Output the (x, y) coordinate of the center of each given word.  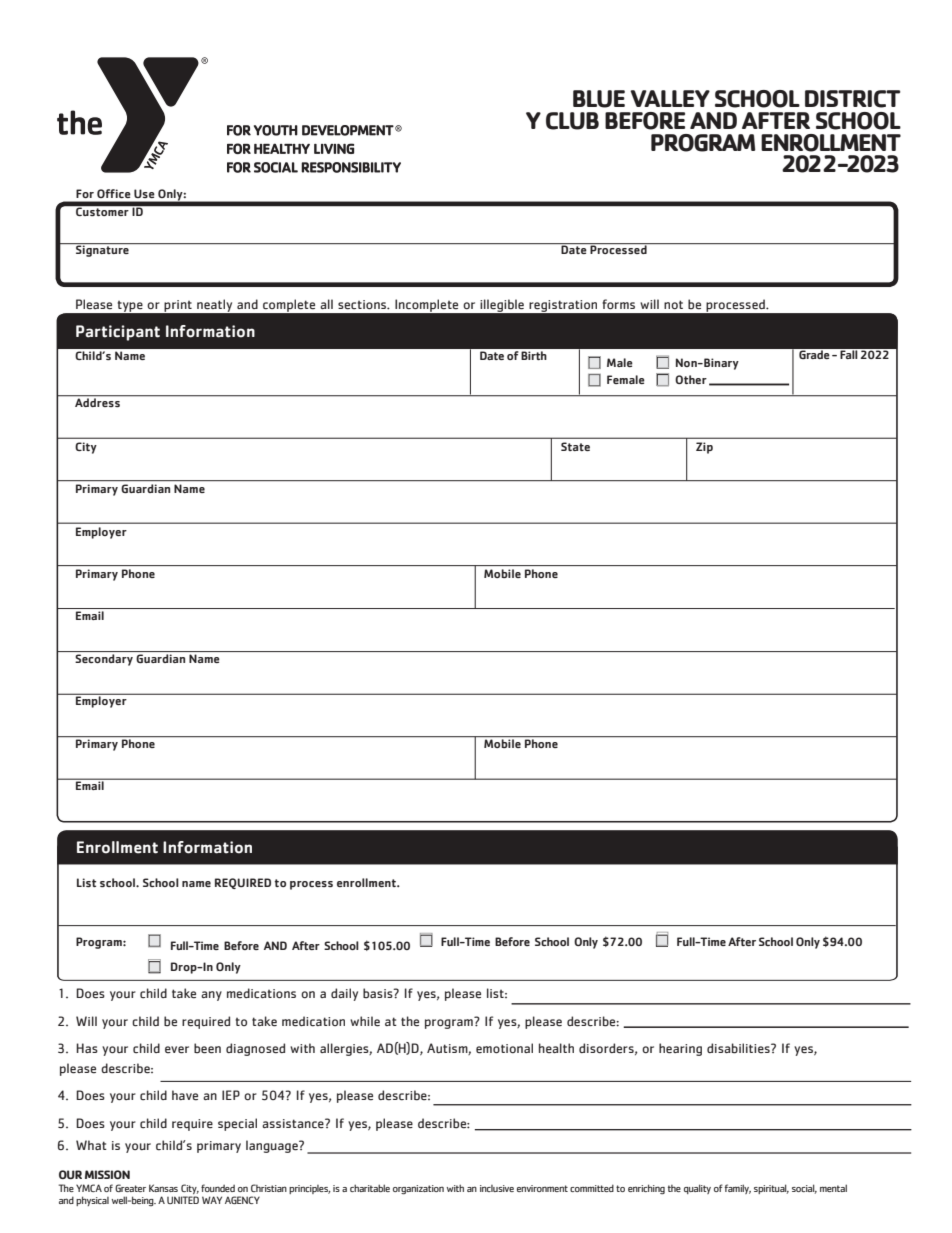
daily (344, 994)
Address (97, 401)
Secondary (104, 660)
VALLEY (670, 98)
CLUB (572, 121)
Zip (704, 448)
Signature (102, 250)
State (575, 446)
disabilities (739, 1048)
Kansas (163, 1188)
